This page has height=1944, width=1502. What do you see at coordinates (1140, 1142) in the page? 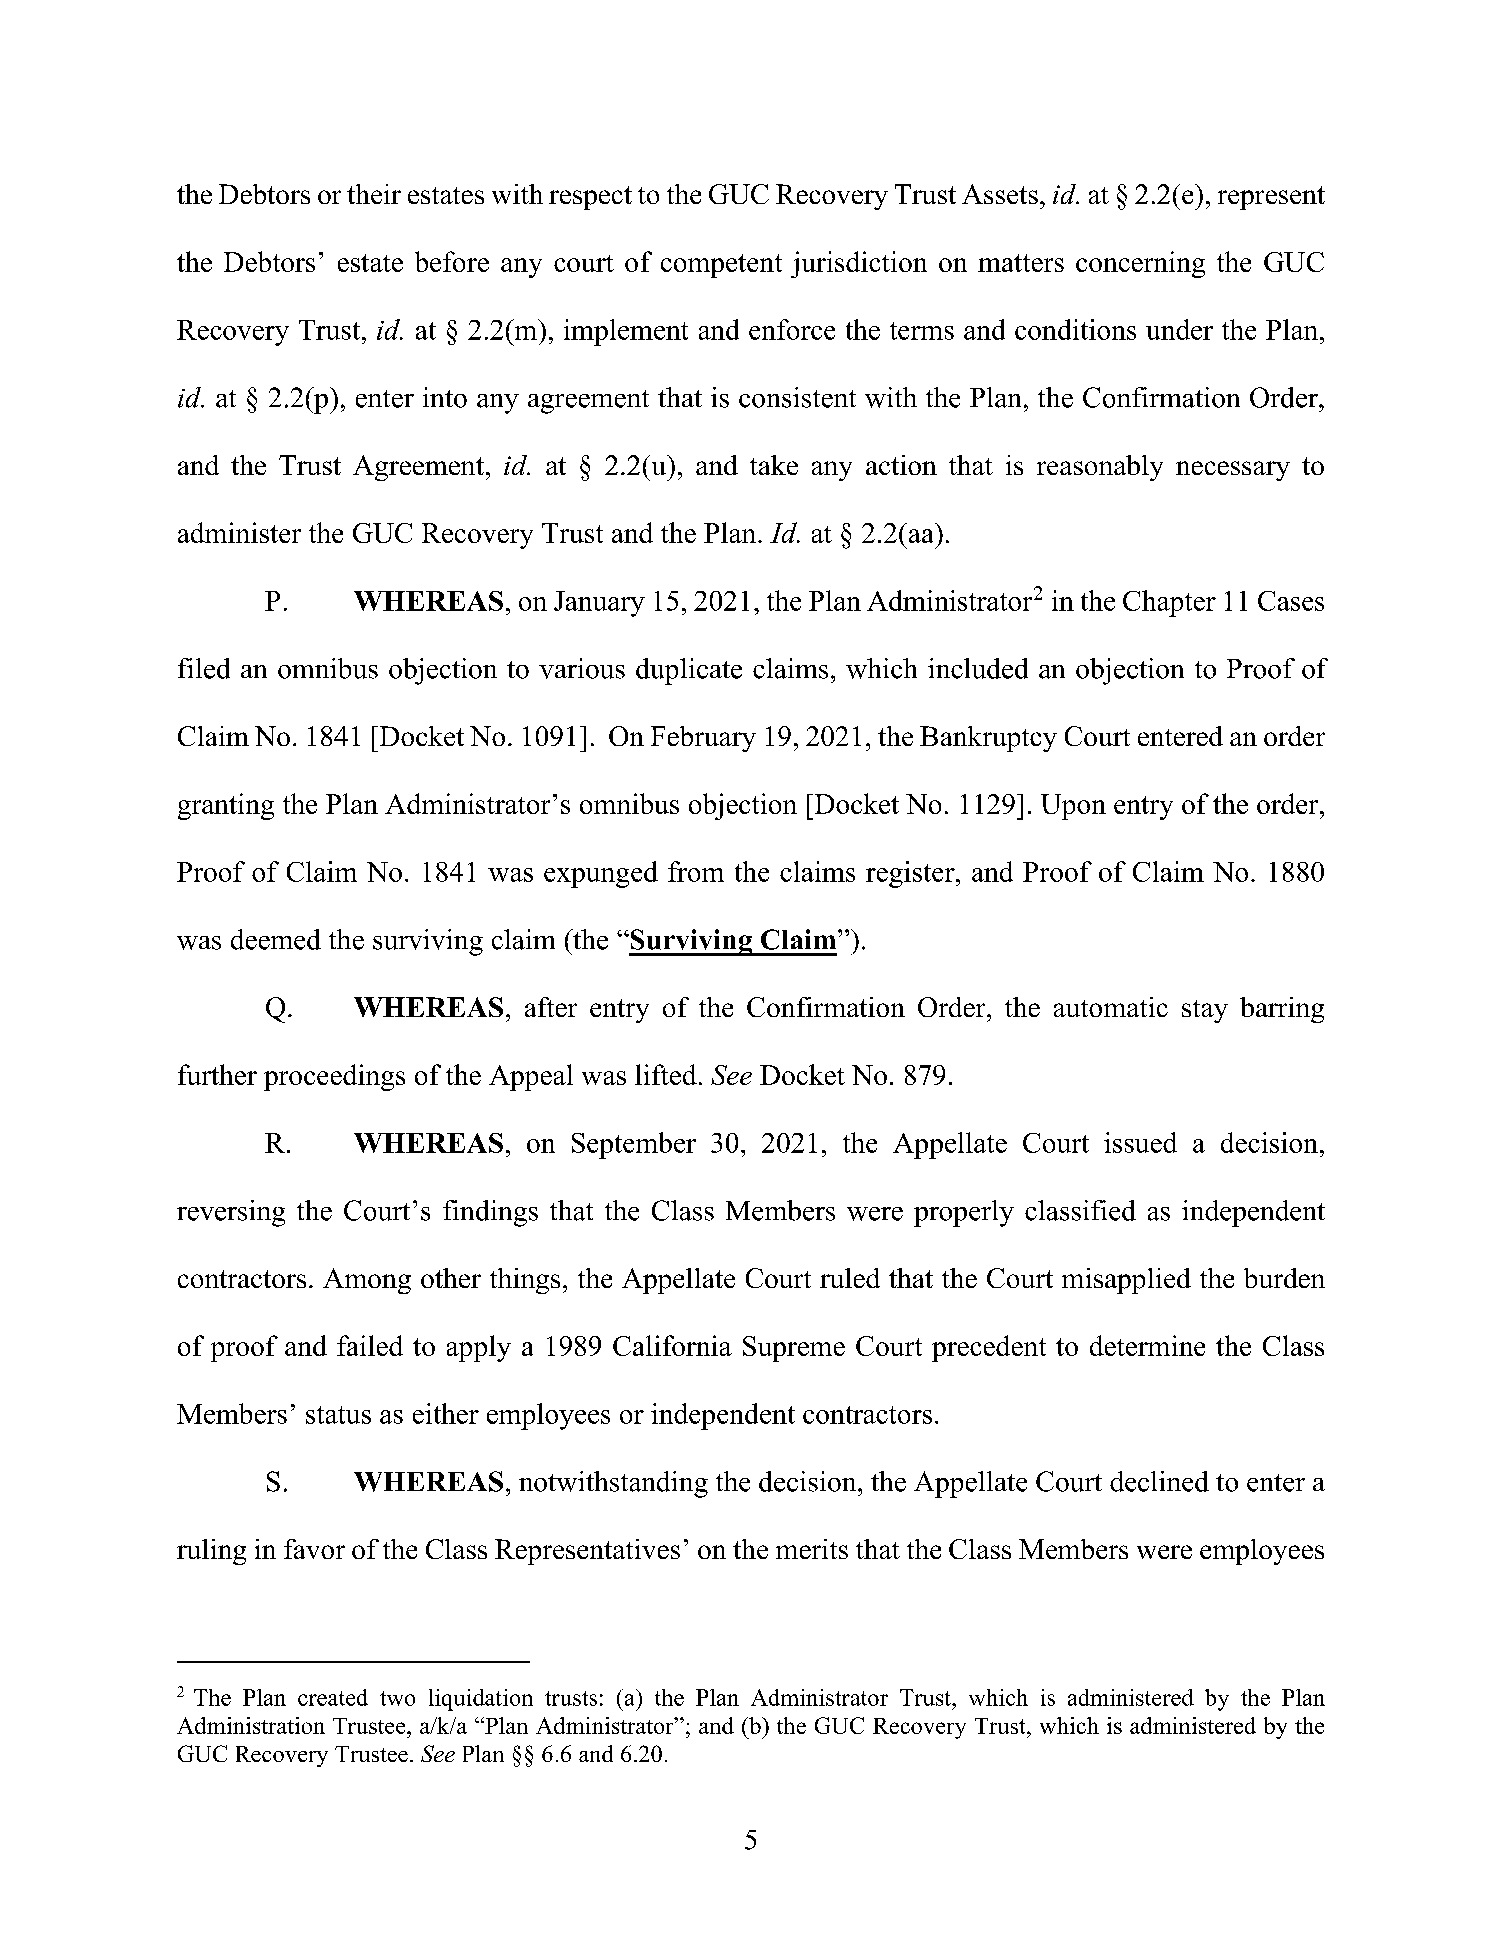
I see `issued` at bounding box center [1140, 1142].
